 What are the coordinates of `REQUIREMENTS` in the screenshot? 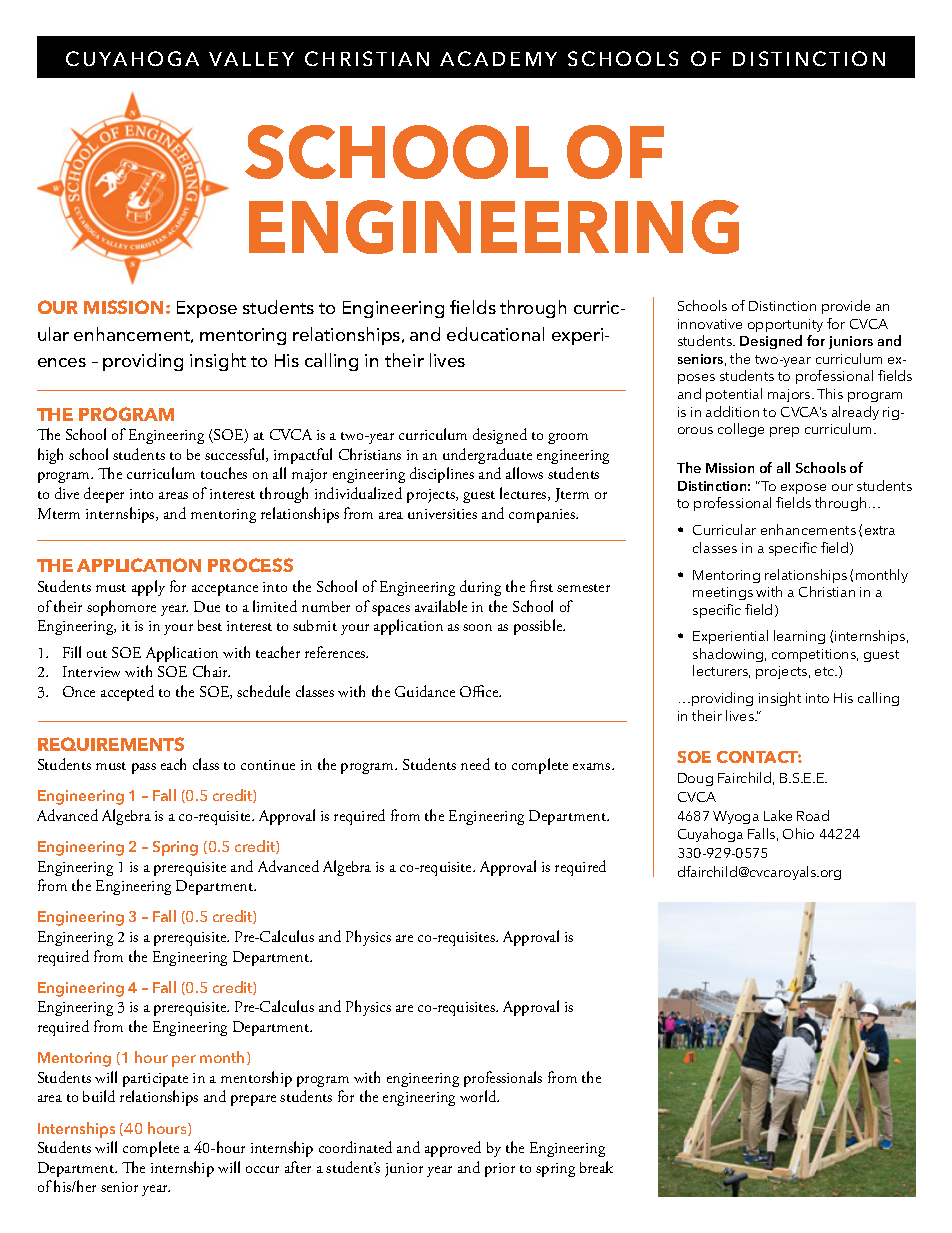 It's located at (111, 744).
